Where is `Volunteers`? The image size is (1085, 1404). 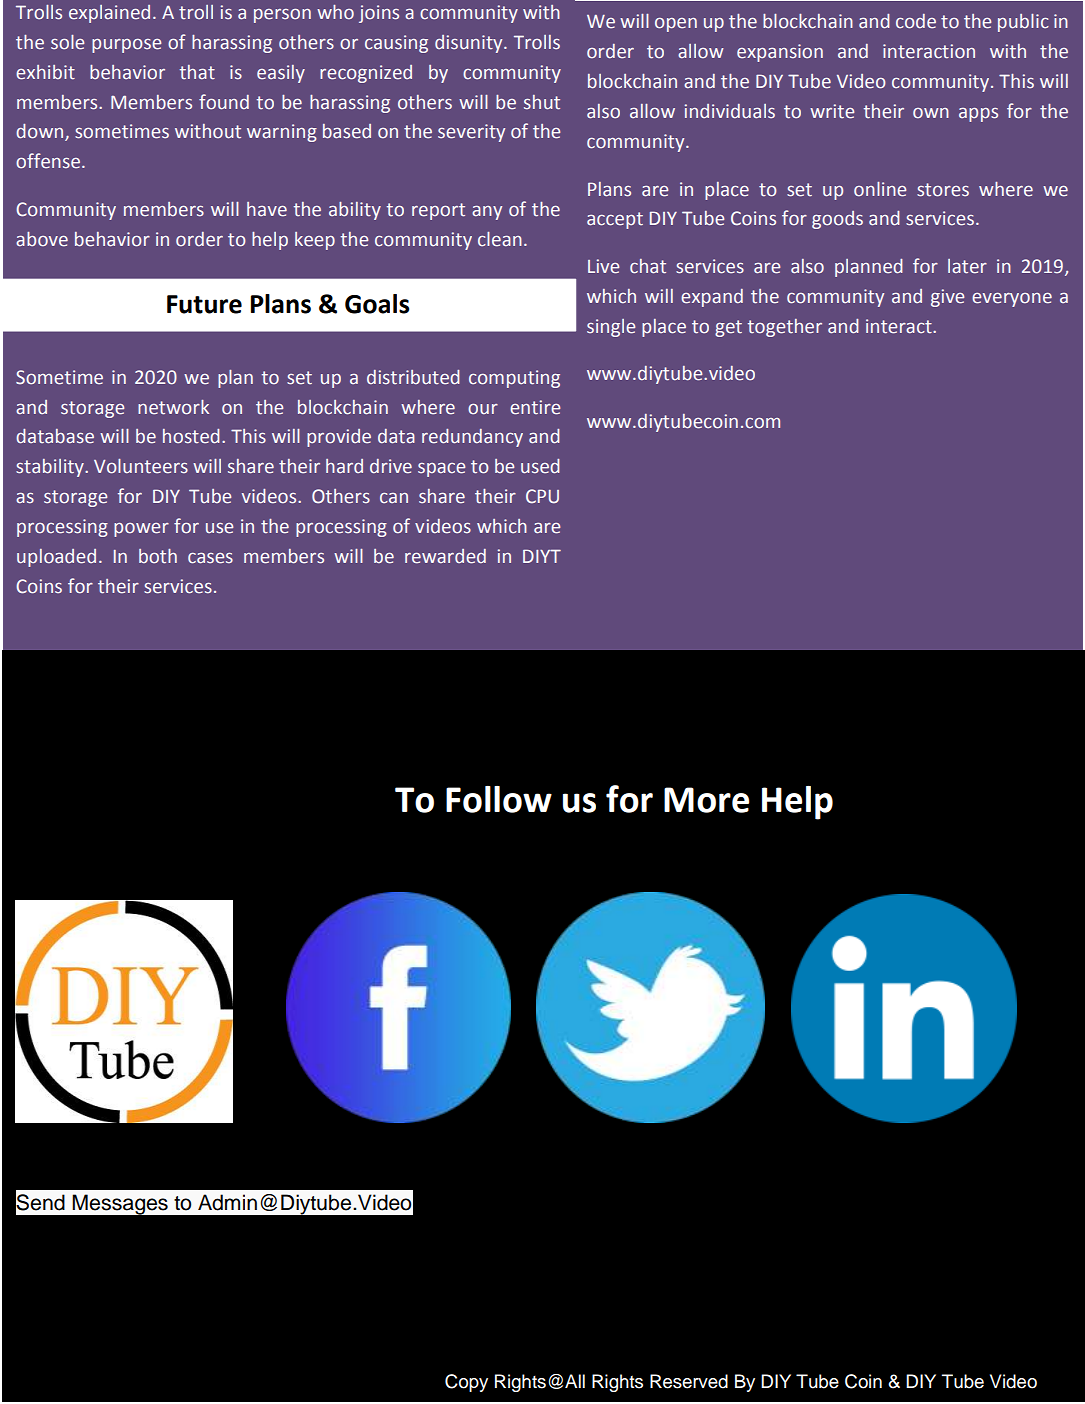 Volunteers is located at coordinates (141, 466).
